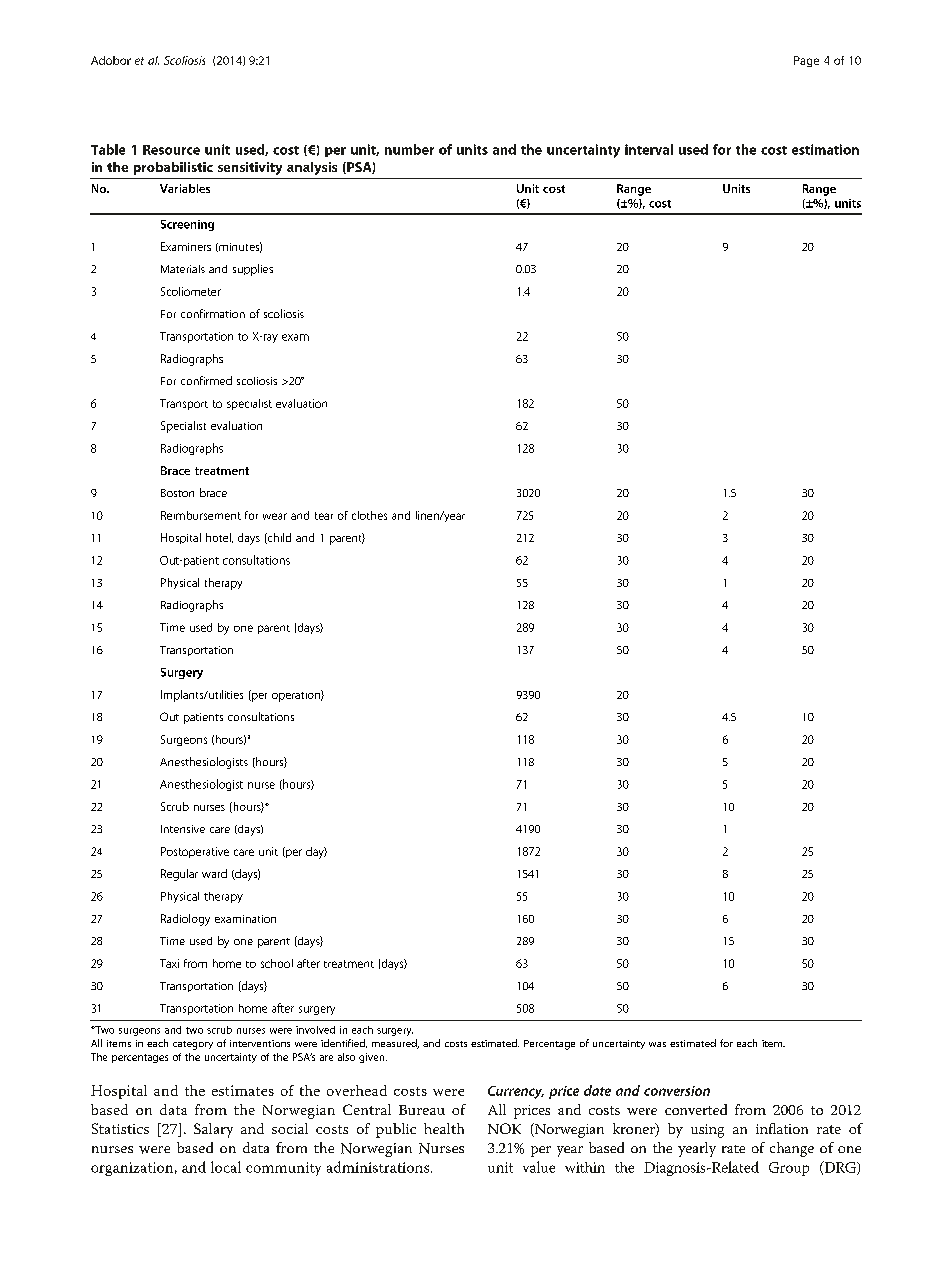  Describe the element at coordinates (409, 149) in the screenshot. I see `number` at that location.
